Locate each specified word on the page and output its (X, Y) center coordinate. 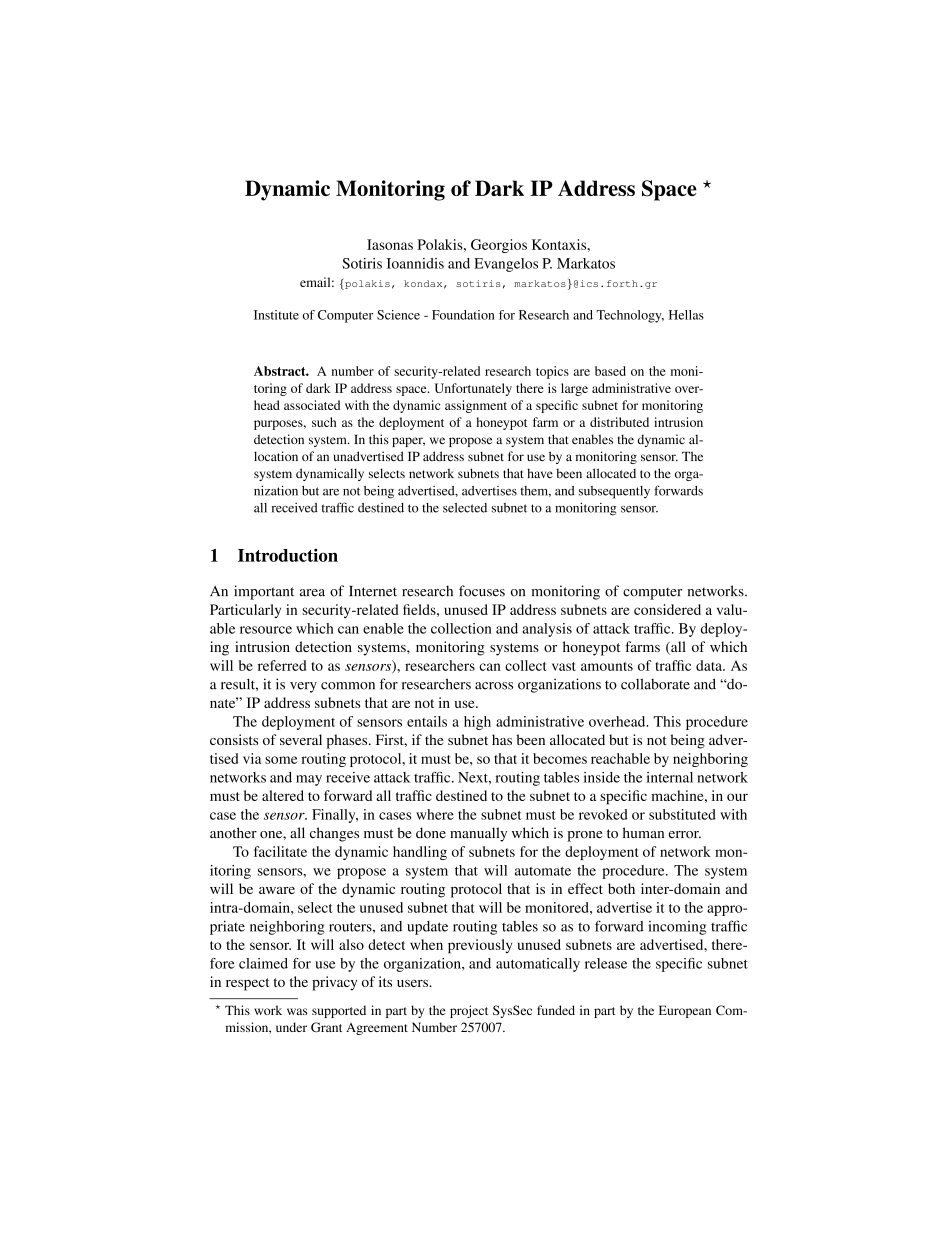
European (685, 1011)
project (469, 1011)
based (610, 371)
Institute (276, 315)
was (297, 1011)
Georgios (499, 246)
